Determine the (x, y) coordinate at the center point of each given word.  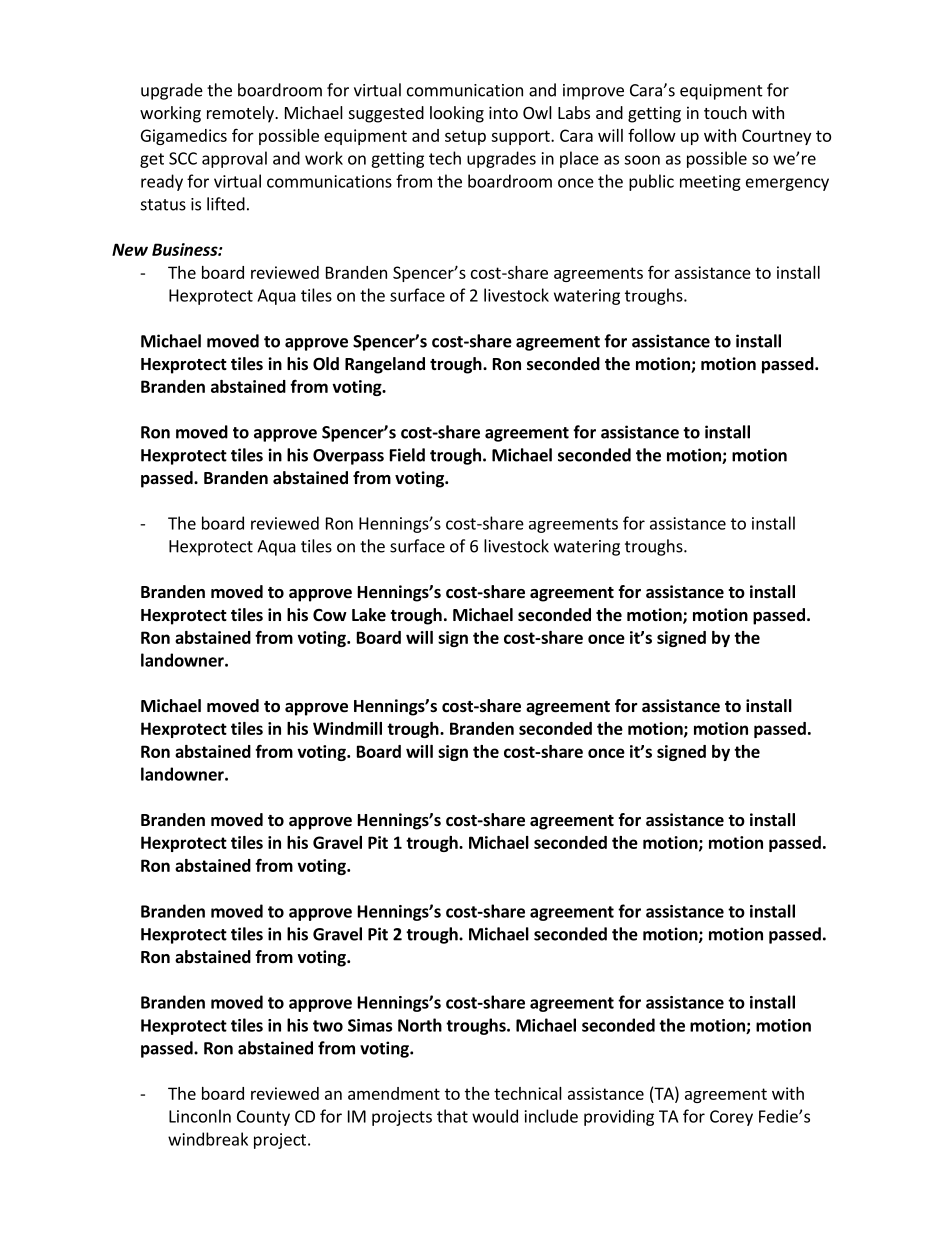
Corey (731, 1118)
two (328, 1026)
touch (725, 112)
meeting (710, 183)
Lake (369, 615)
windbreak (208, 1139)
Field (407, 455)
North (420, 1025)
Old (326, 363)
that (452, 1116)
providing (619, 1117)
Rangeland (385, 365)
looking (457, 114)
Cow (330, 615)
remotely (241, 114)
